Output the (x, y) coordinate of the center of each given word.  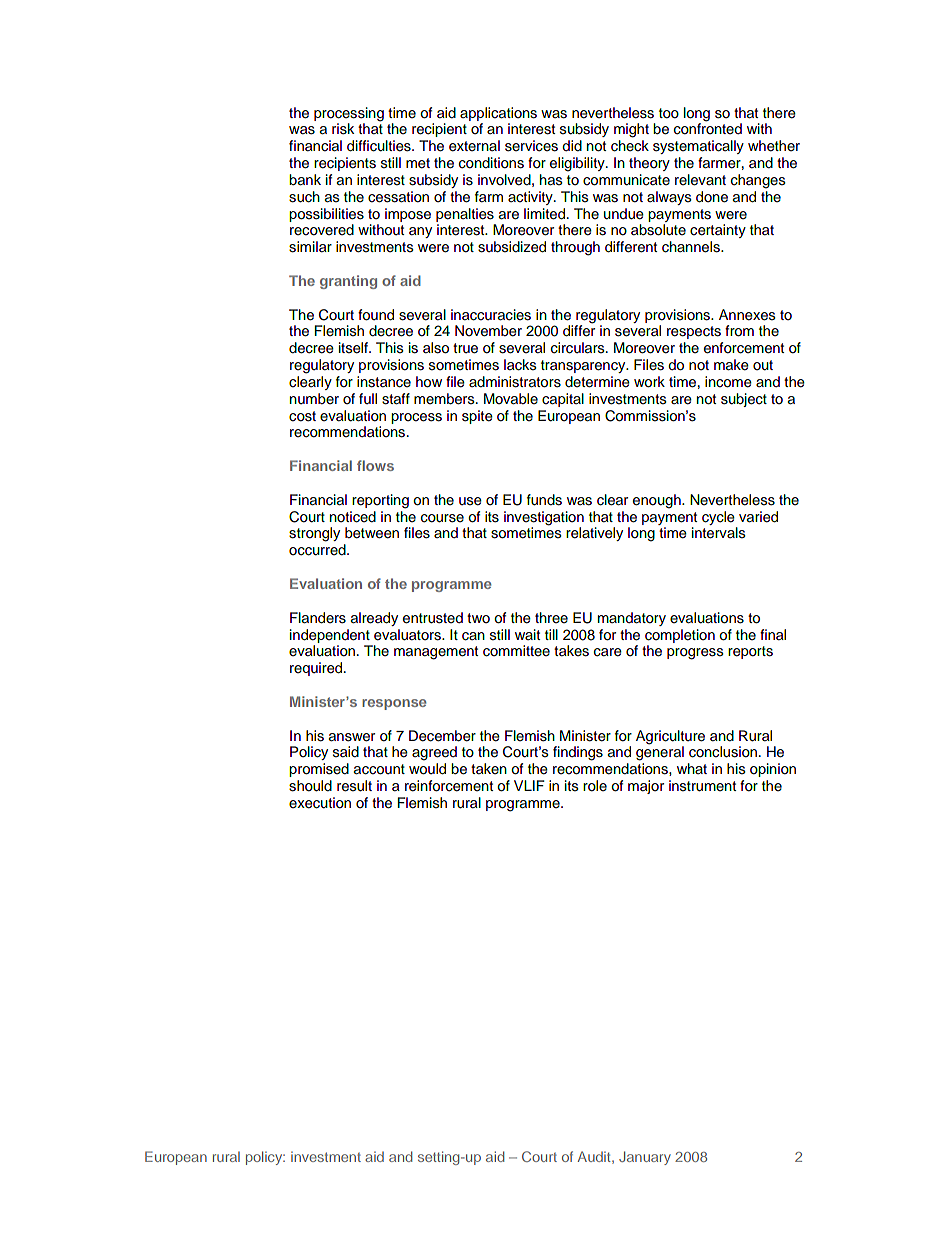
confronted (708, 128)
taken (489, 768)
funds (544, 500)
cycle (718, 518)
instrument (702, 786)
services (531, 146)
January (645, 1158)
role (595, 786)
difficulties (380, 146)
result (354, 786)
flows (375, 465)
